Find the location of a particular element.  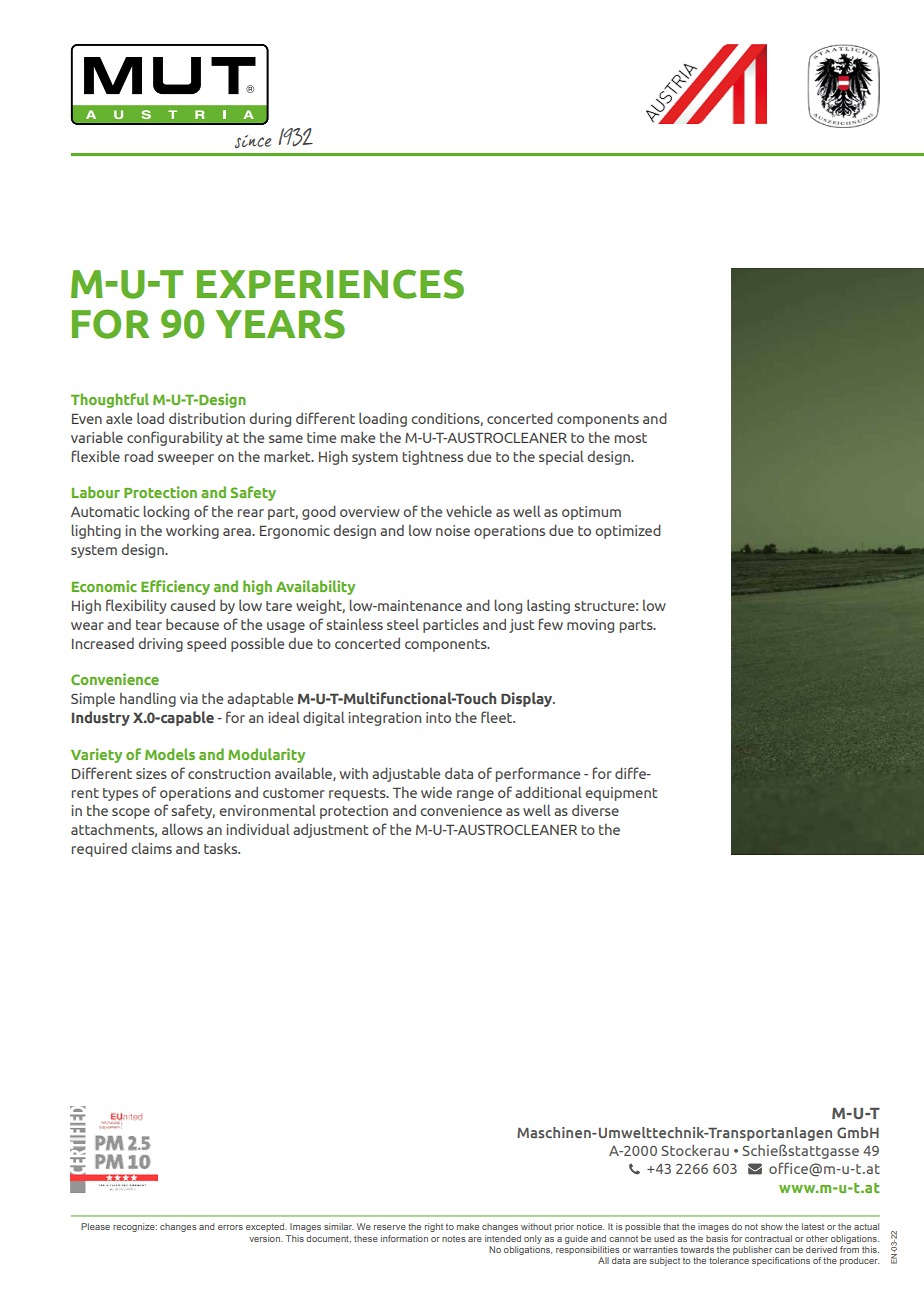

optimized is located at coordinates (628, 531).
